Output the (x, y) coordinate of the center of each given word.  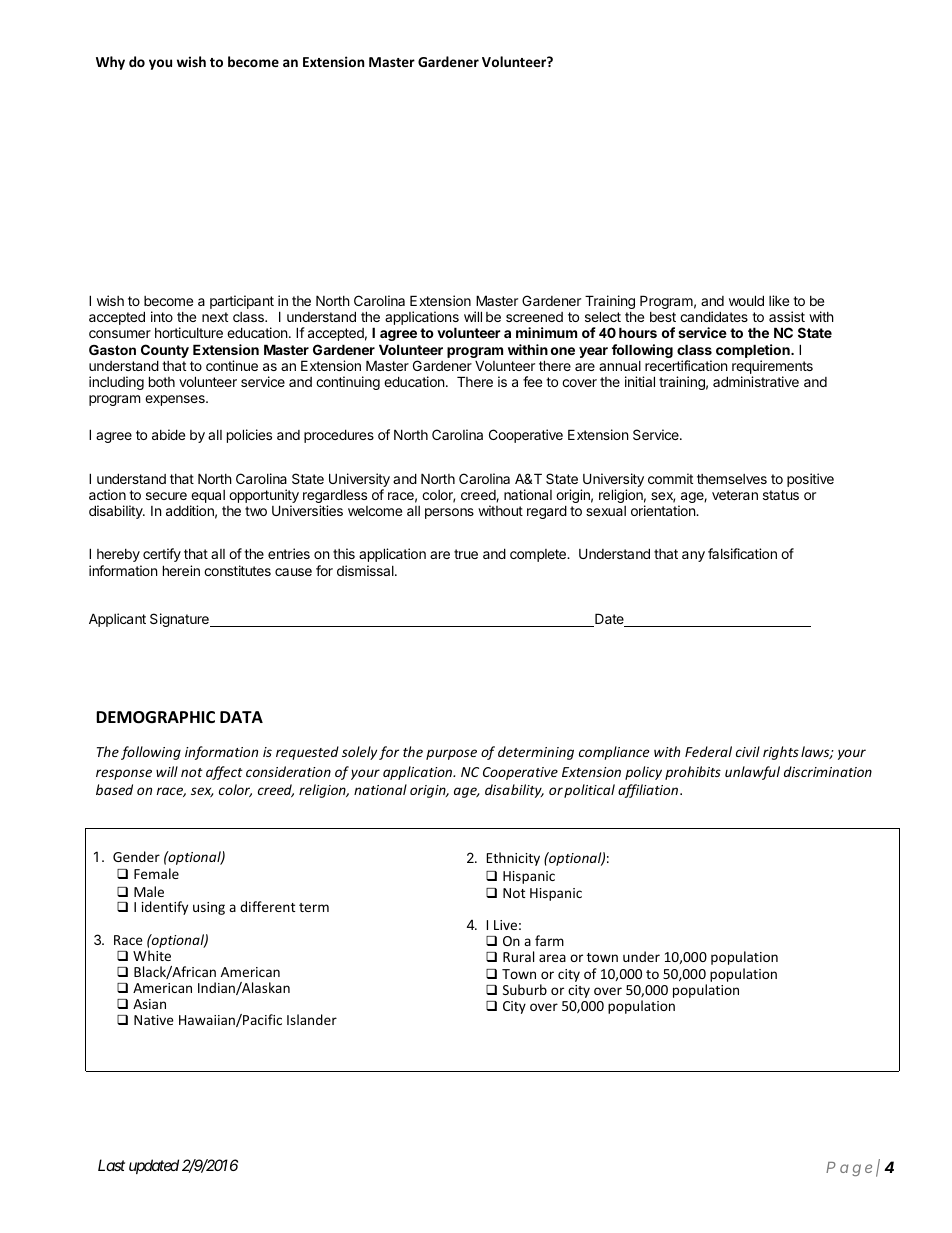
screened (534, 317)
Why (110, 63)
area (552, 958)
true (466, 554)
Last (111, 1165)
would (746, 300)
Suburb (525, 989)
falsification (742, 553)
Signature (180, 620)
